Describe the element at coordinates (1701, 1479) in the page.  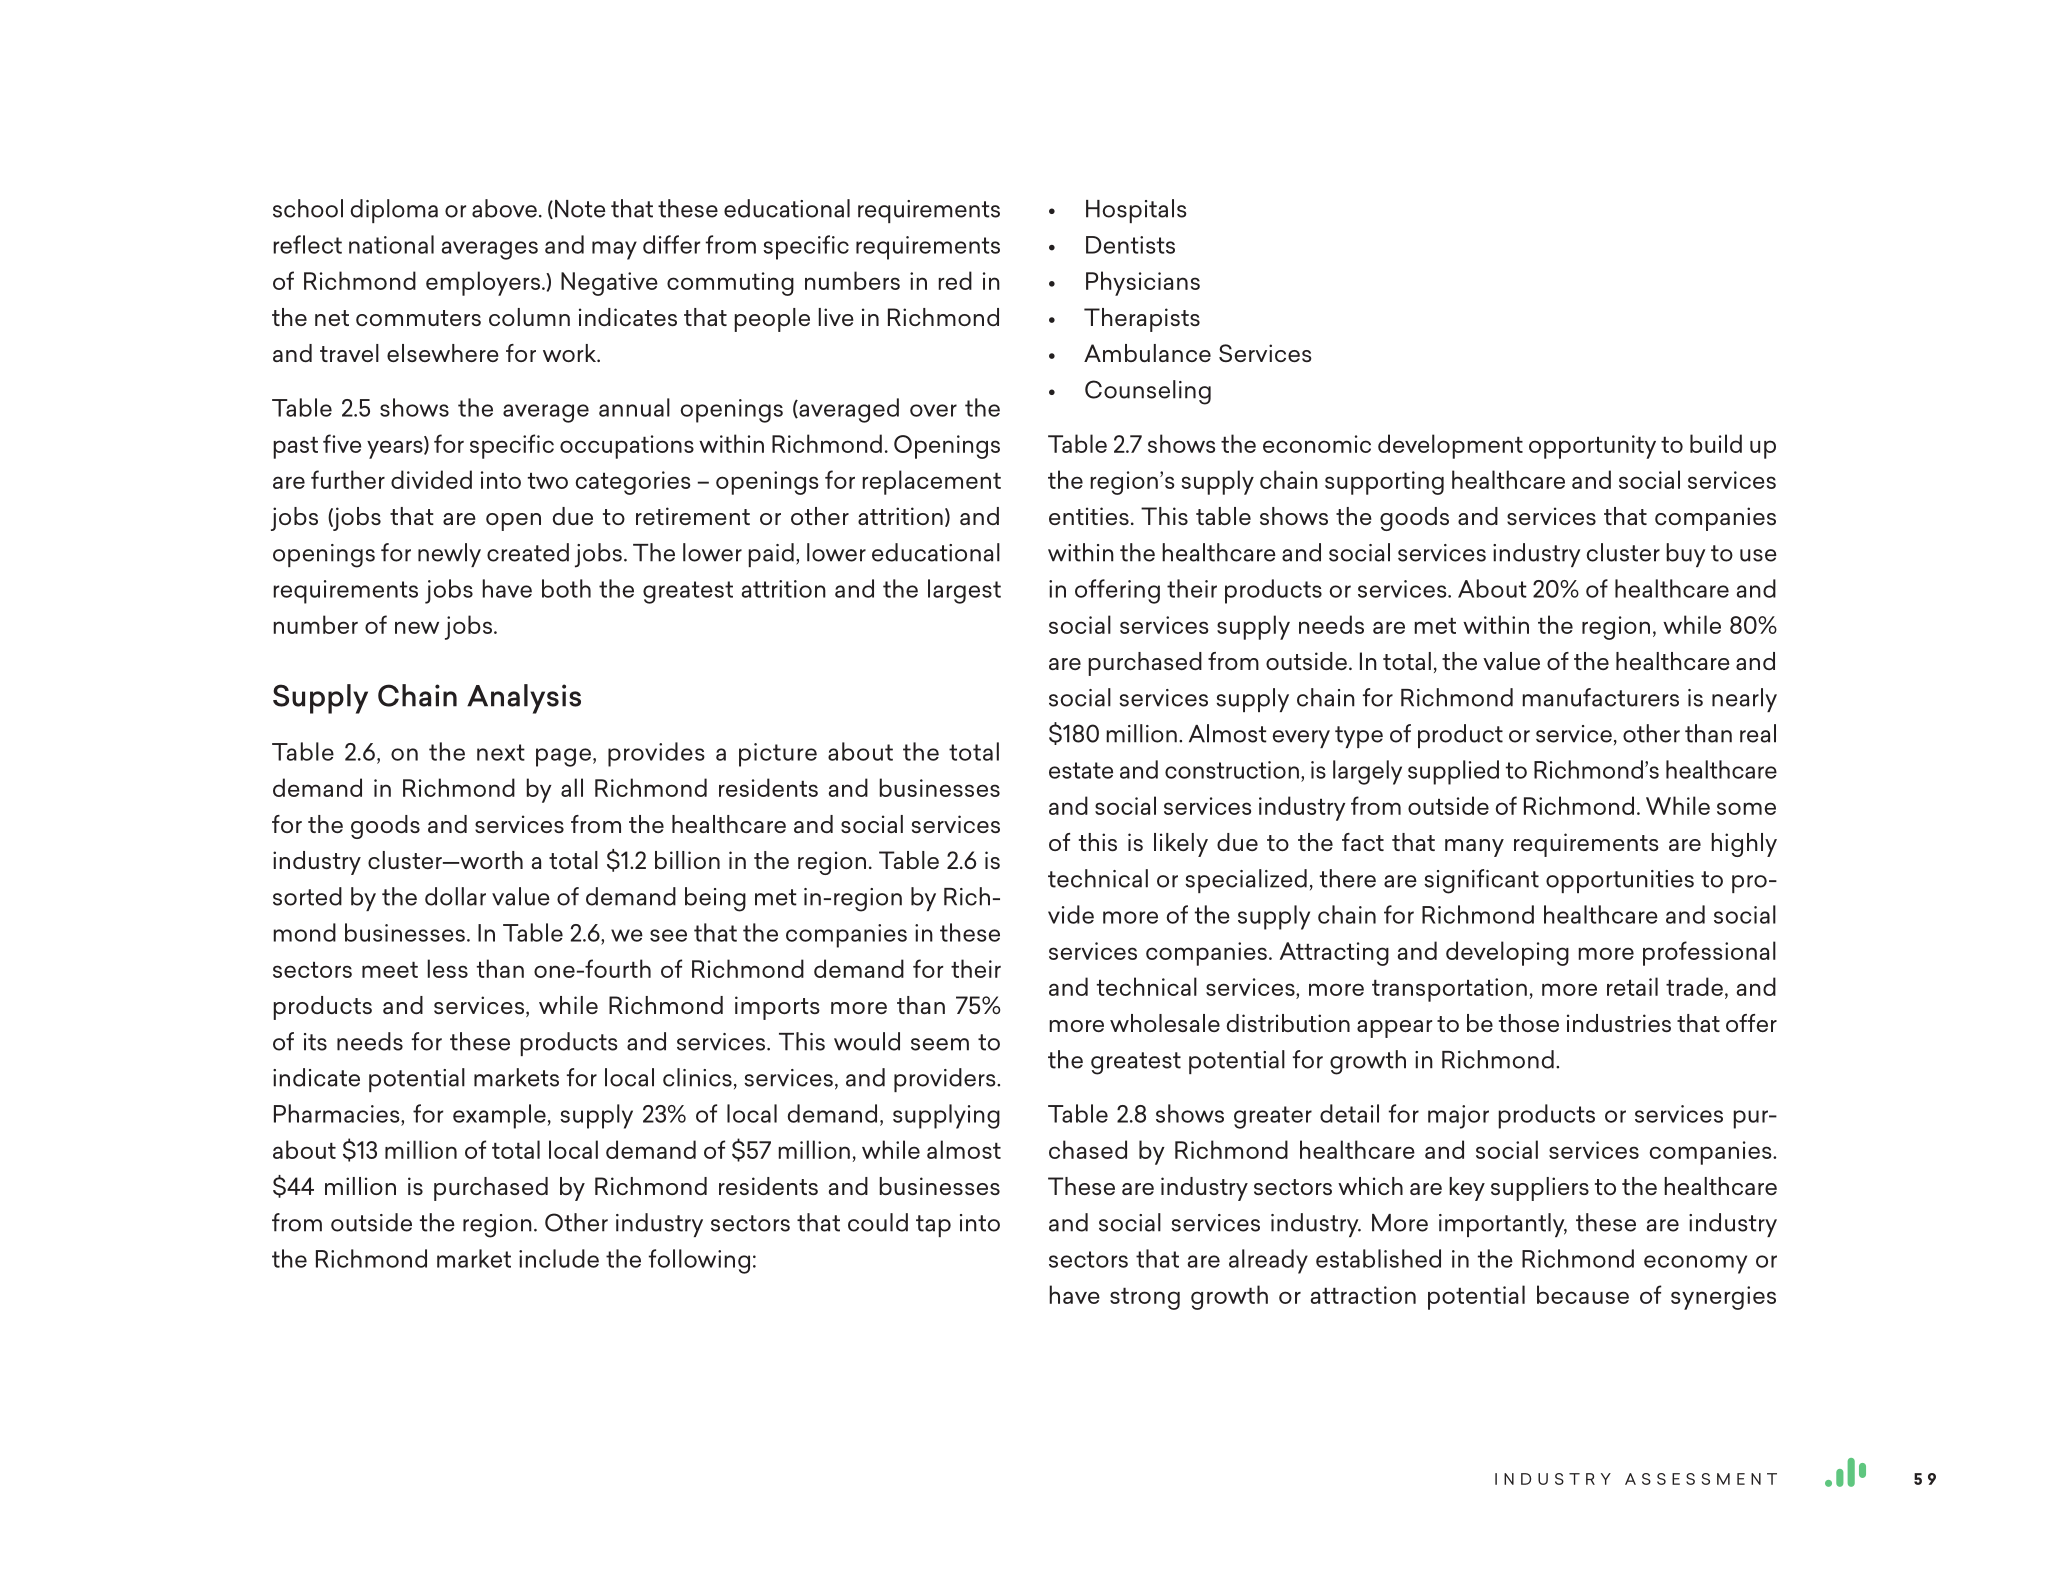
I see `ASSESSMENT` at that location.
